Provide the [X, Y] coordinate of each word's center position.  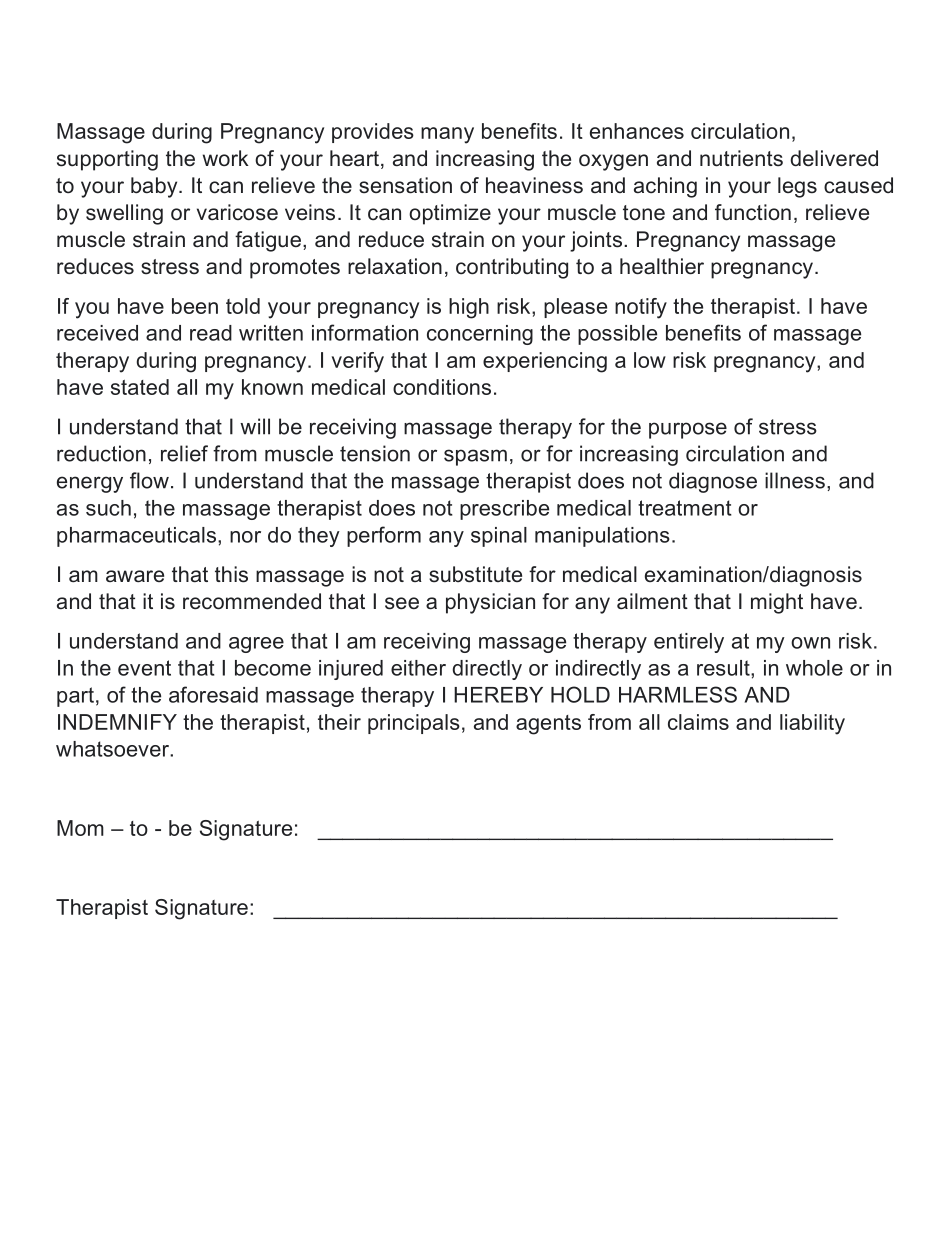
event [144, 668]
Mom [80, 828]
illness [795, 480]
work [226, 158]
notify [641, 308]
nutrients [741, 158]
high [469, 308]
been [195, 306]
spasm [475, 457]
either [418, 668]
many [447, 135]
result [724, 668]
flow [149, 480]
